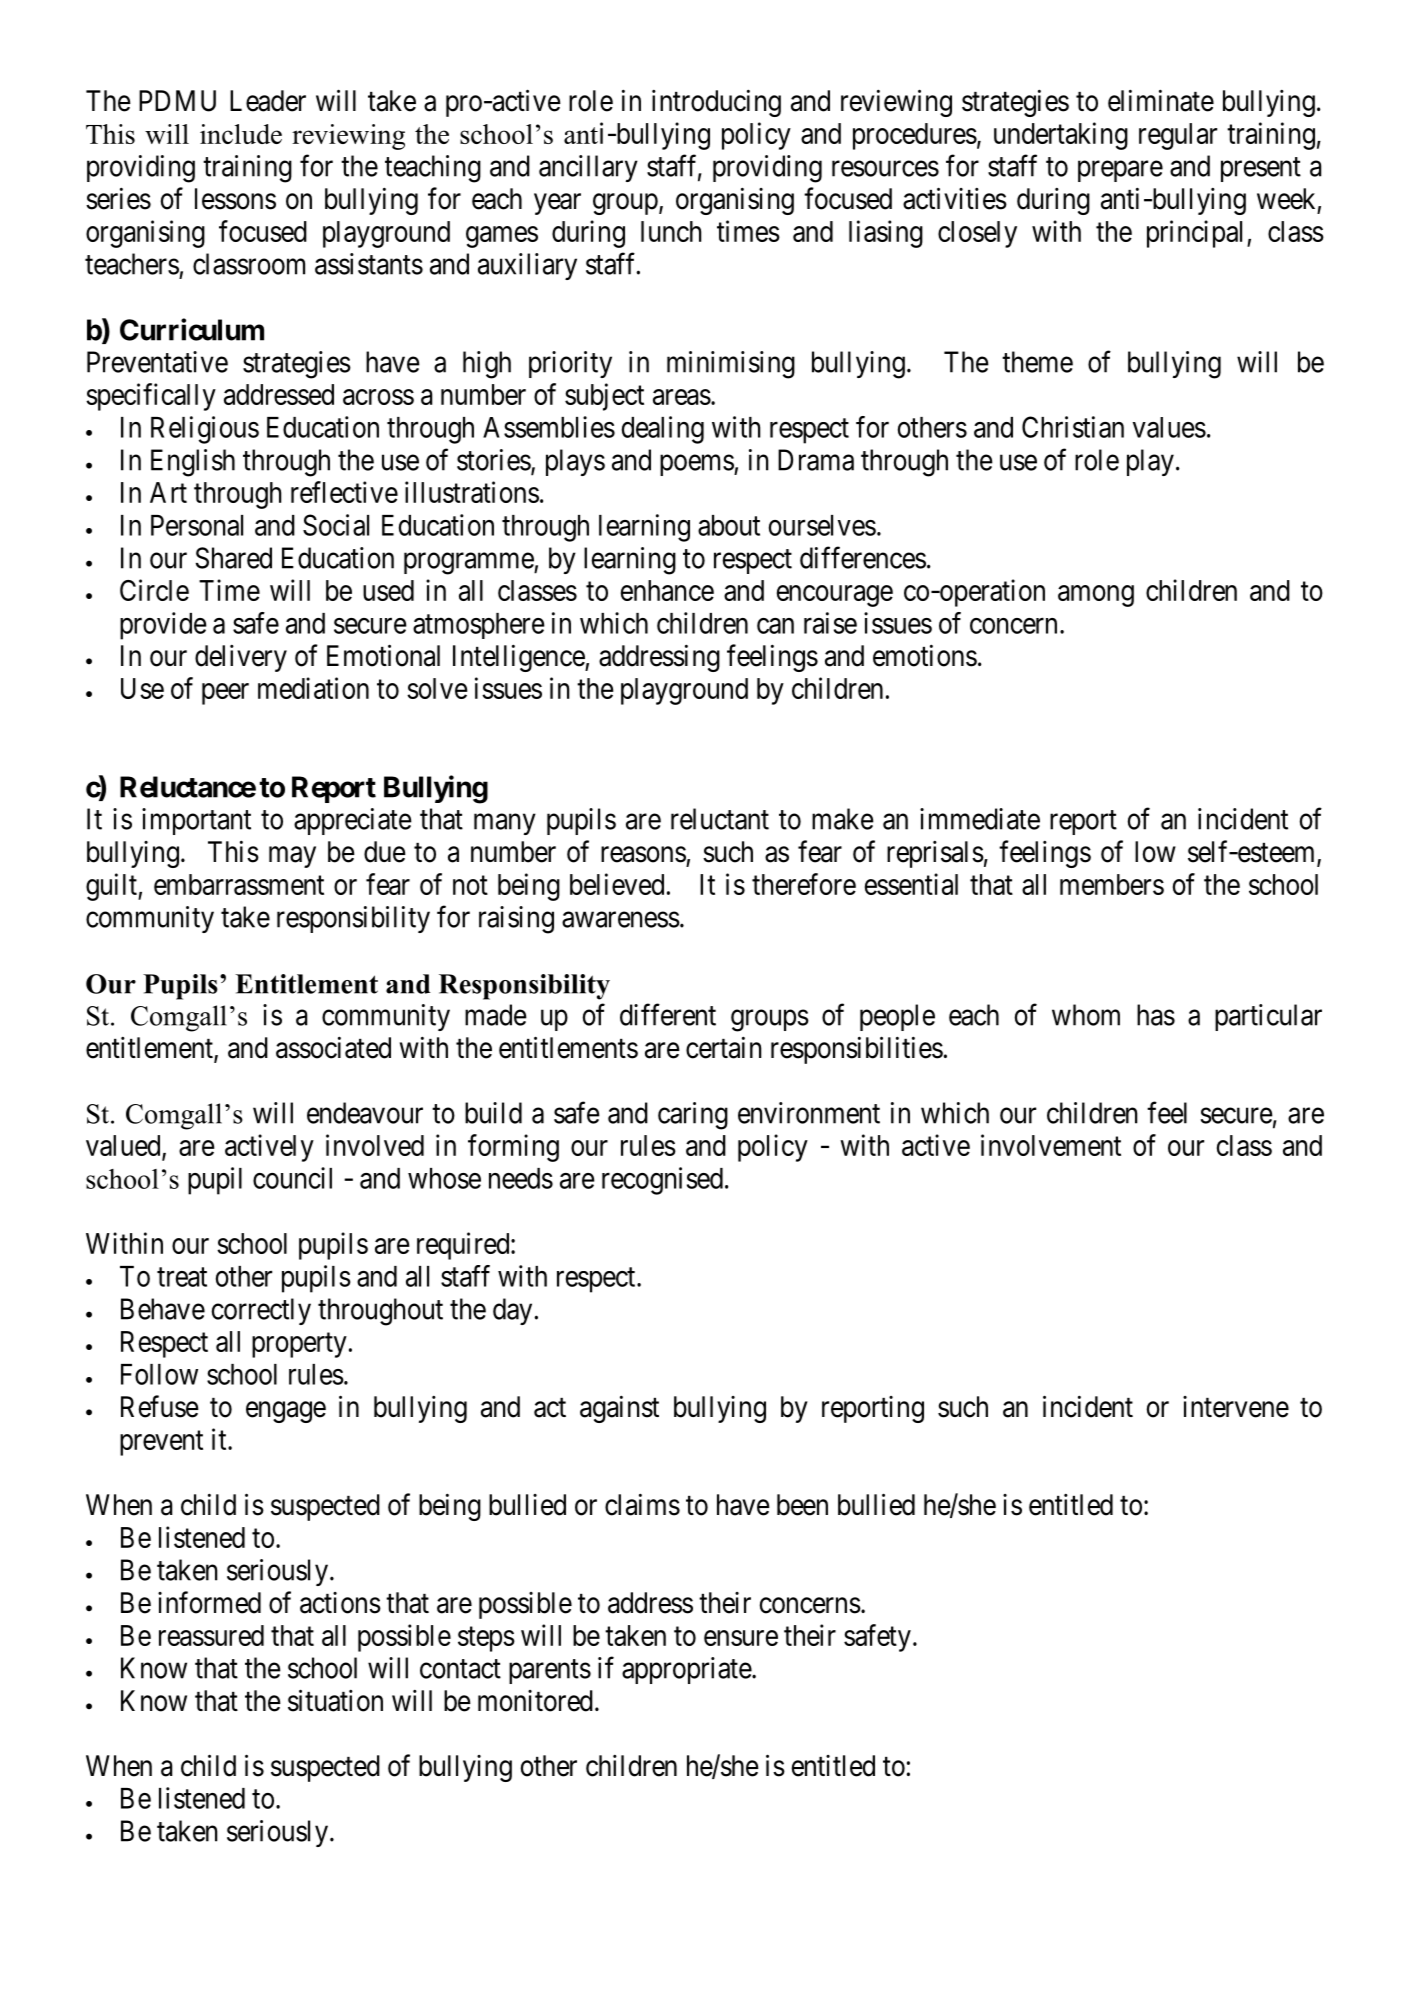  I want to click on can, so click(775, 626).
